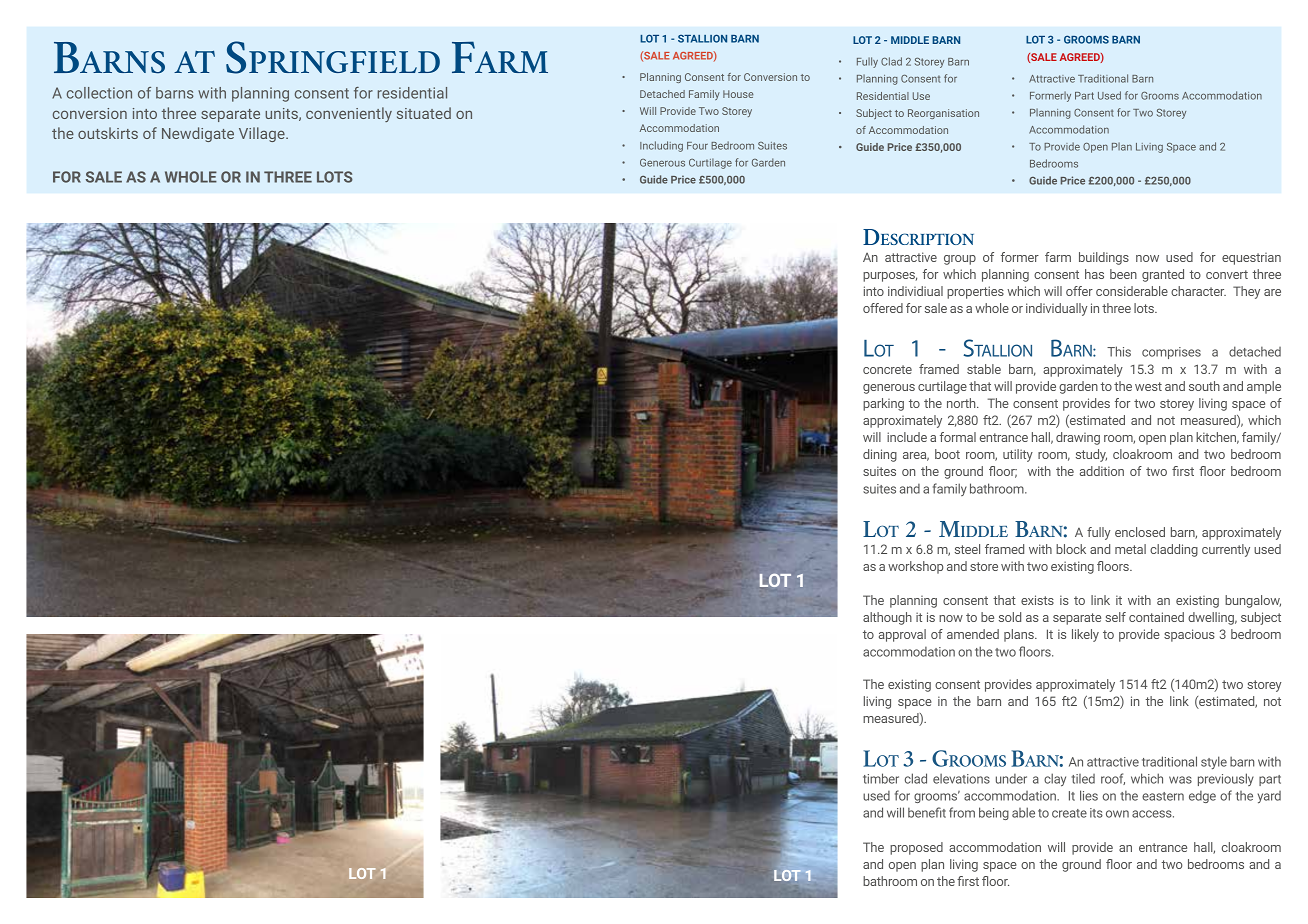  I want to click on timber, so click(881, 778).
